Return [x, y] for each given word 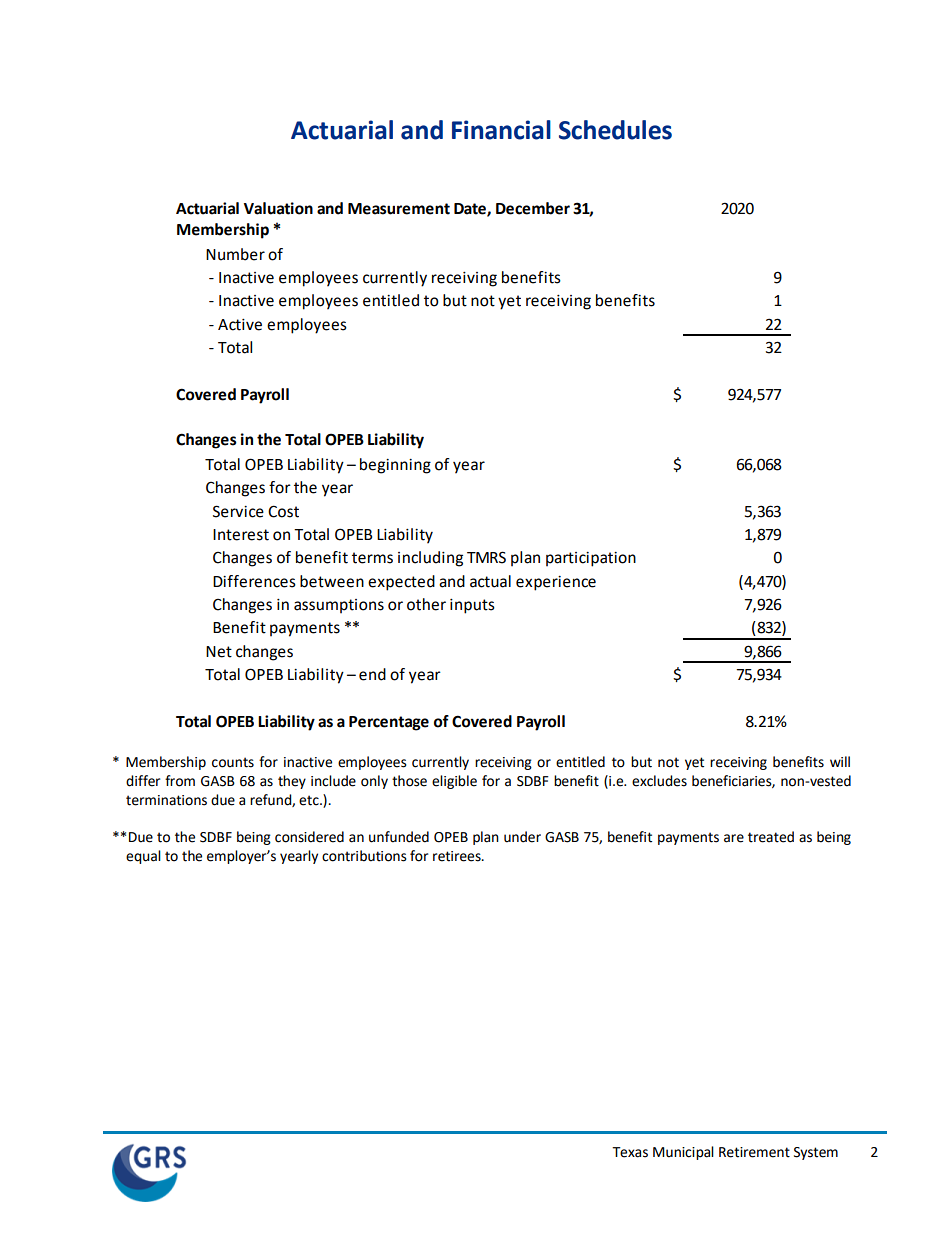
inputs [472, 606]
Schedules [615, 130]
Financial [501, 130]
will [840, 761]
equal [143, 857]
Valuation [278, 208]
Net [219, 652]
